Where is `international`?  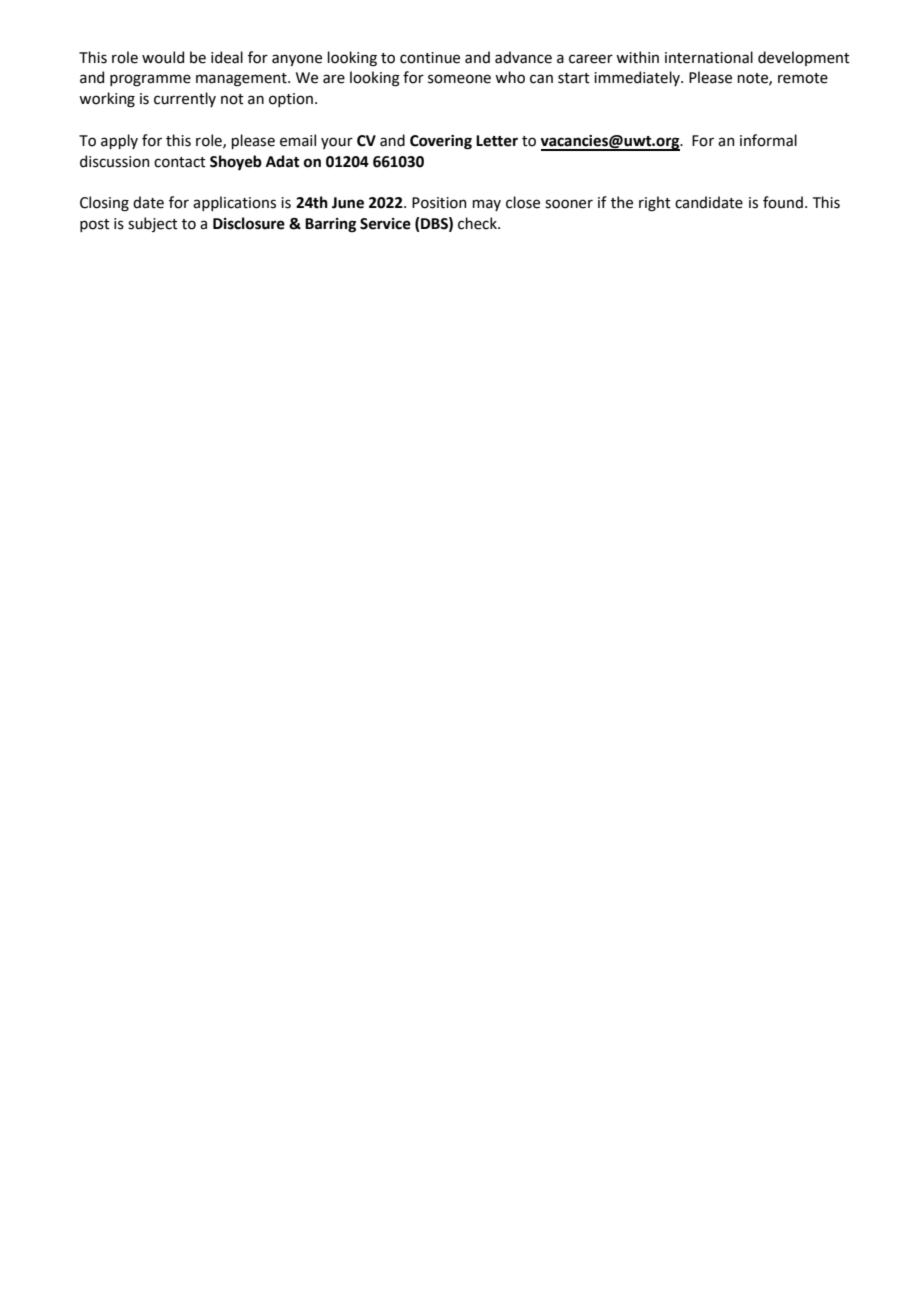 international is located at coordinates (709, 57).
